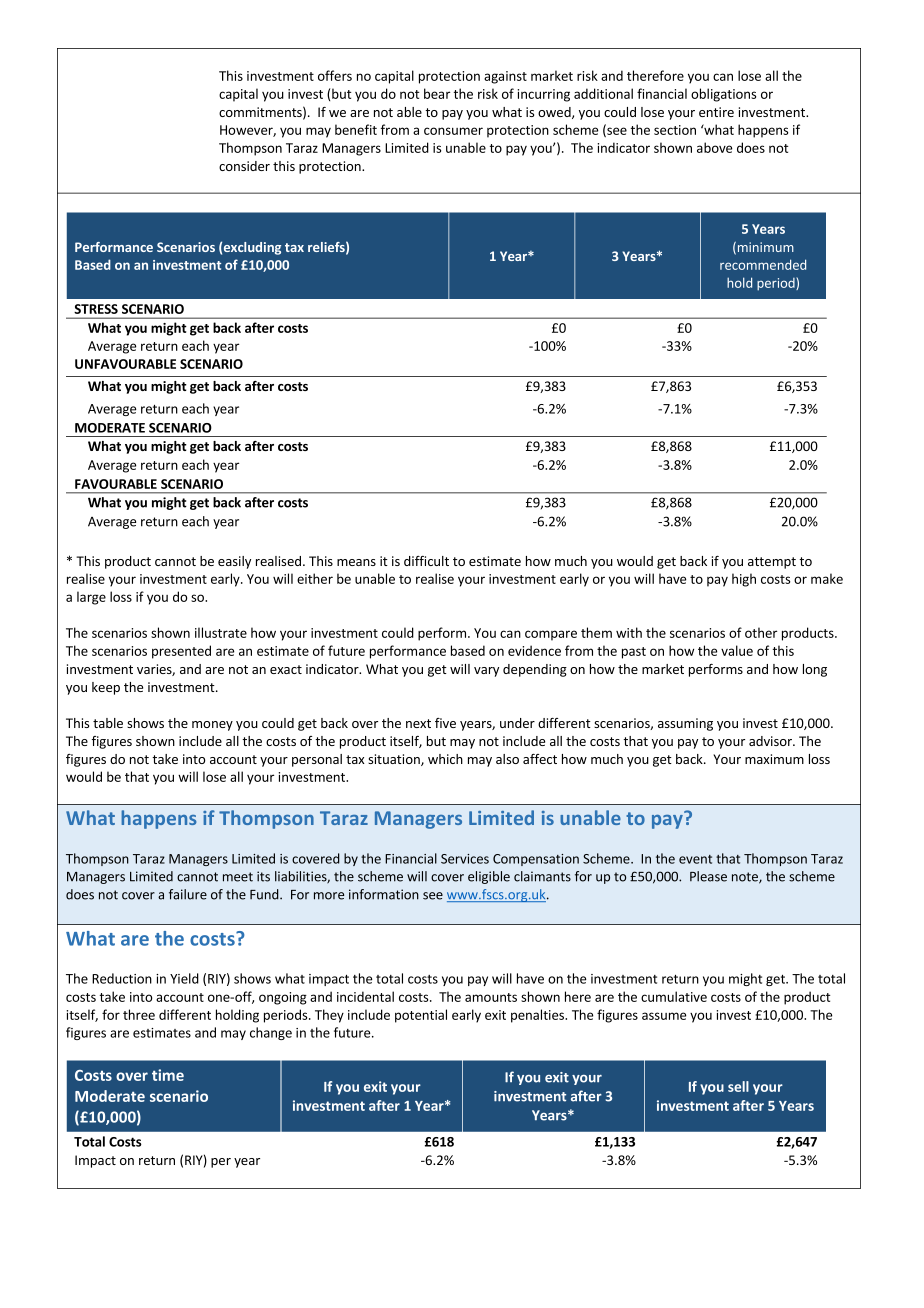  What do you see at coordinates (744, 580) in the screenshot?
I see `high` at bounding box center [744, 580].
